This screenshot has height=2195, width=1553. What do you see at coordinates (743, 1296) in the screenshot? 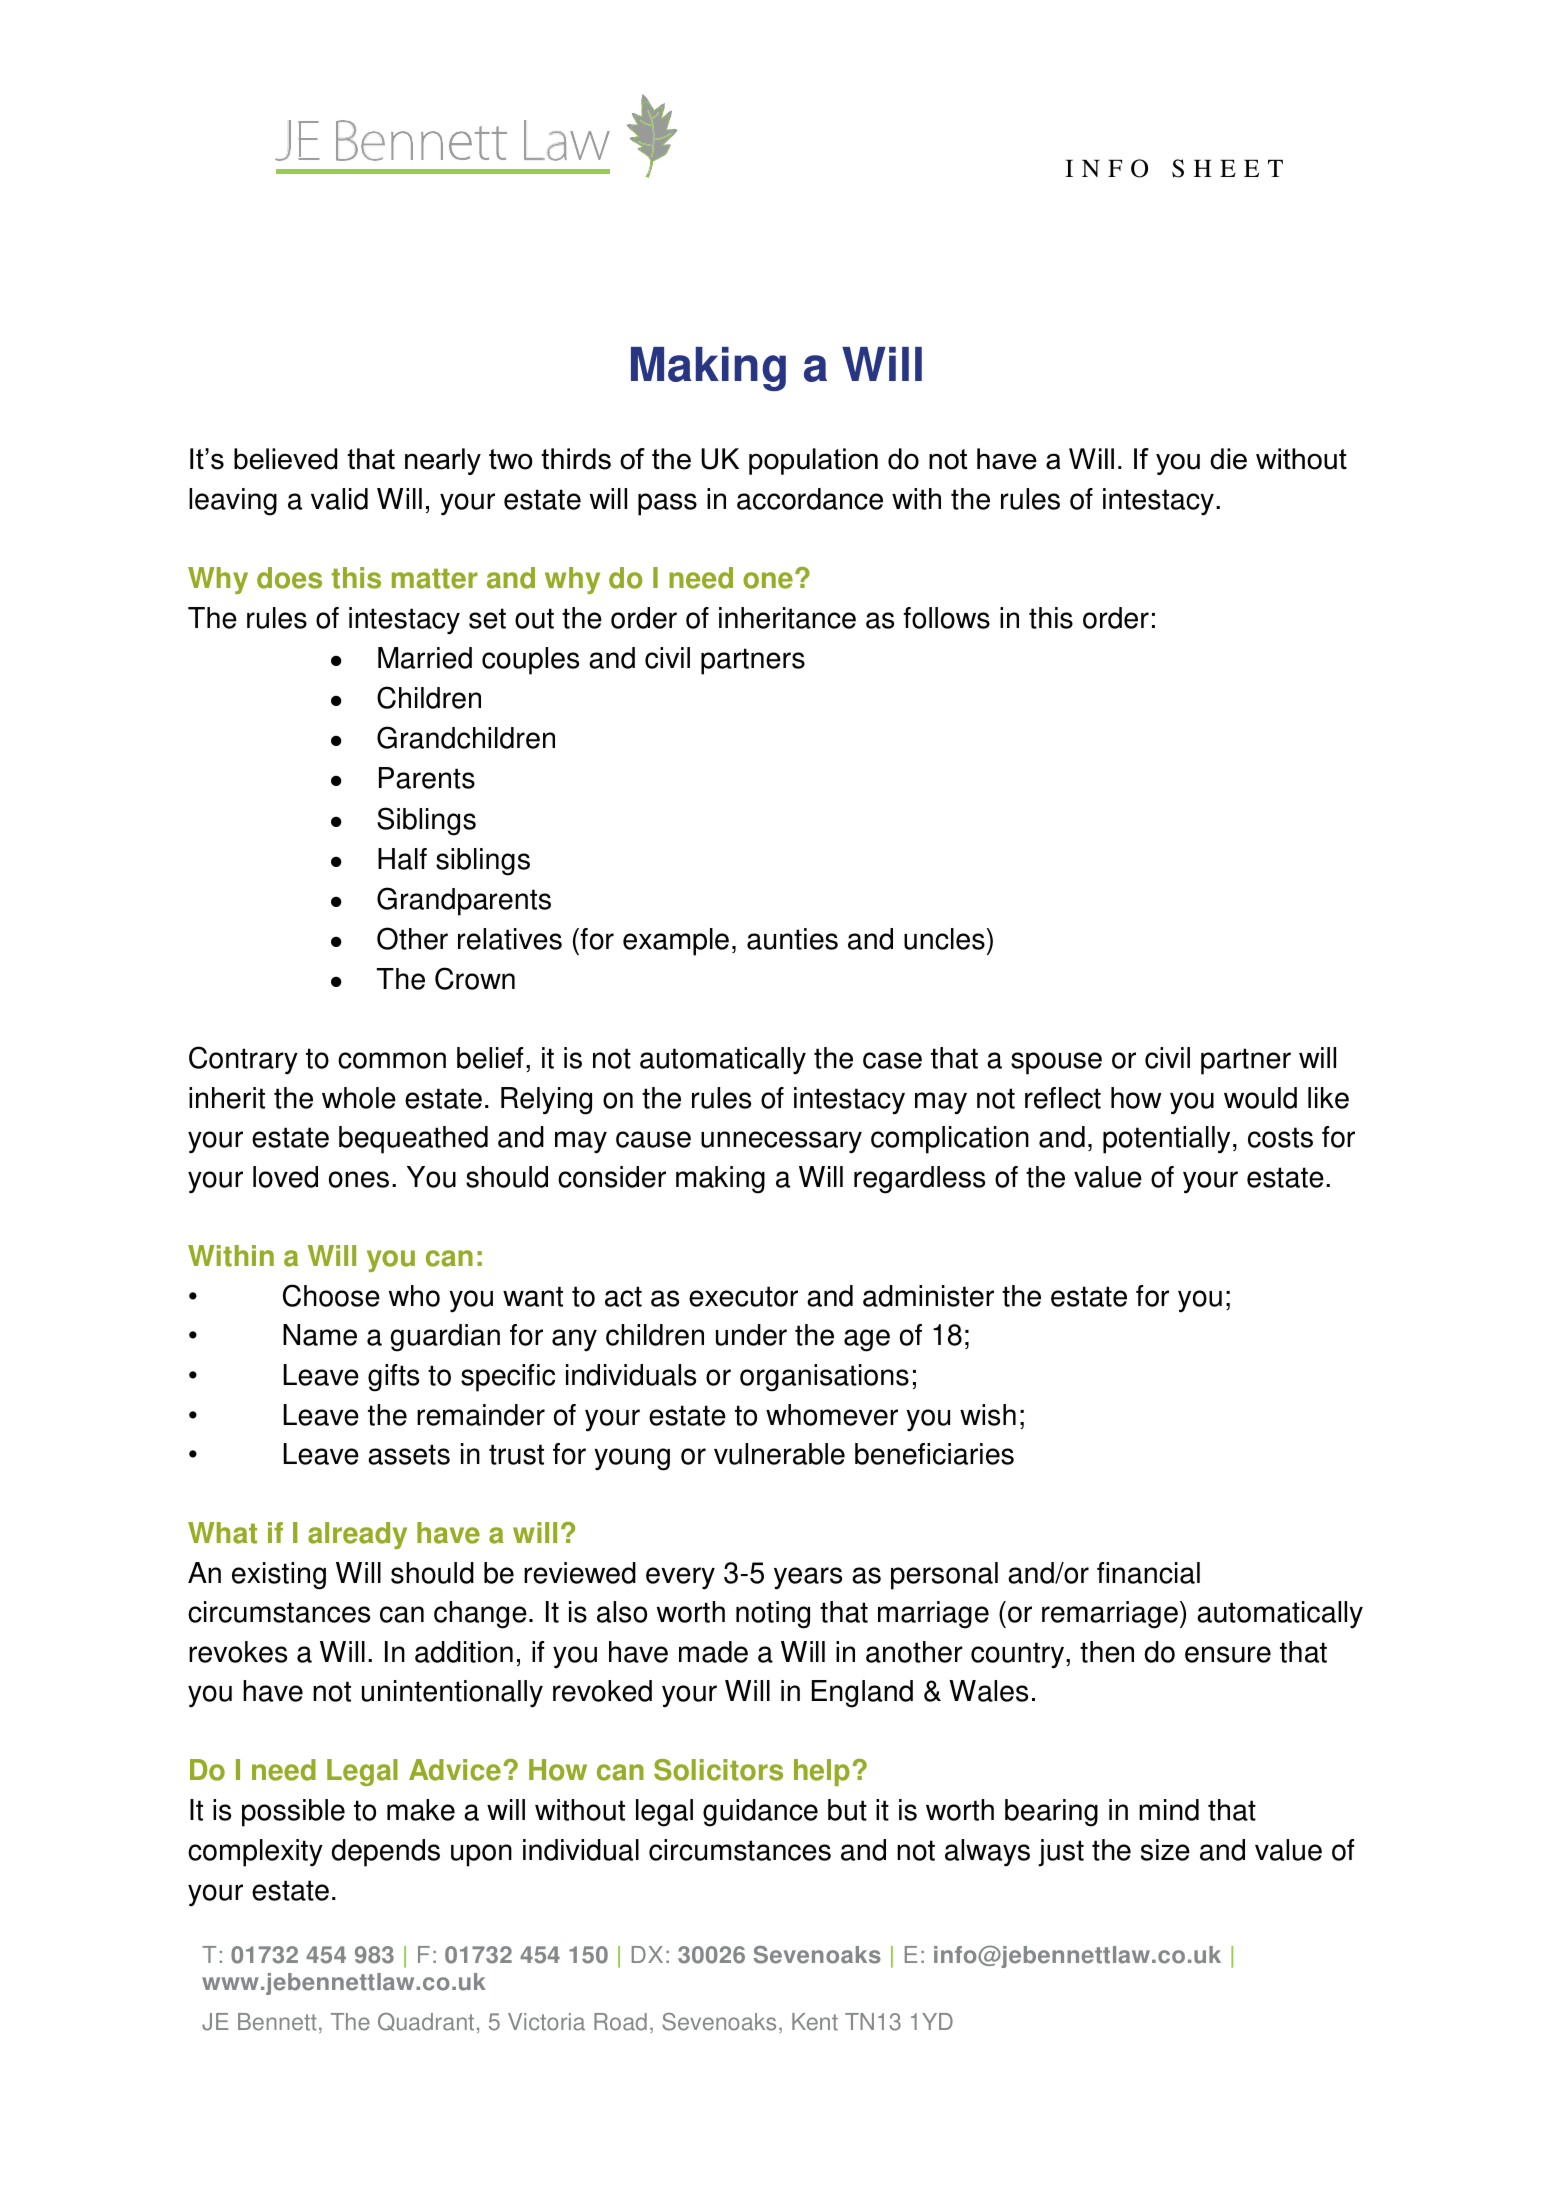
I see `executor` at bounding box center [743, 1296].
